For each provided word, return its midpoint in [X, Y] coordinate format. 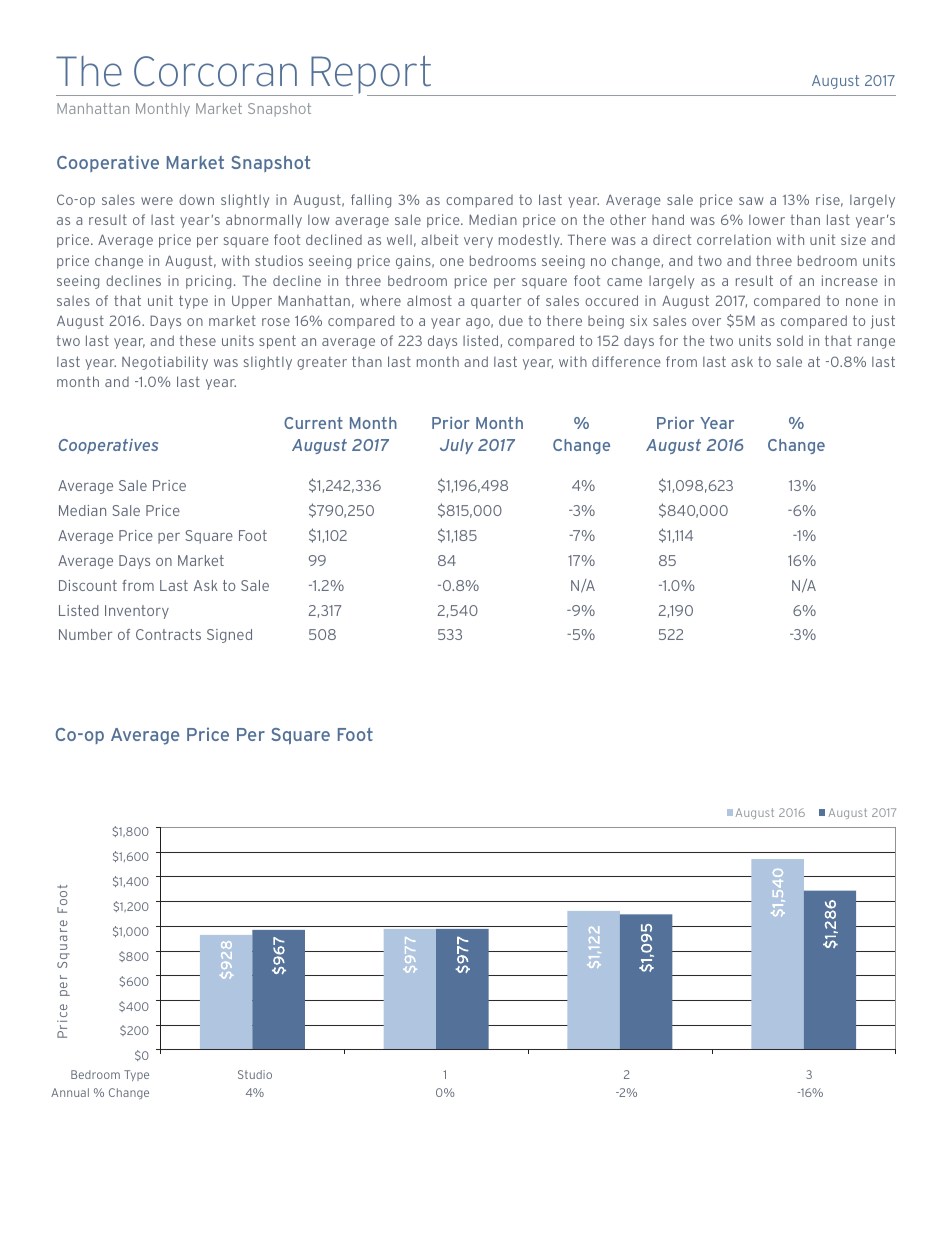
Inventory [137, 612]
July [456, 446]
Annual [70, 1092]
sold [790, 340]
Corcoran [215, 71]
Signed [229, 636]
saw [751, 201]
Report [371, 75]
